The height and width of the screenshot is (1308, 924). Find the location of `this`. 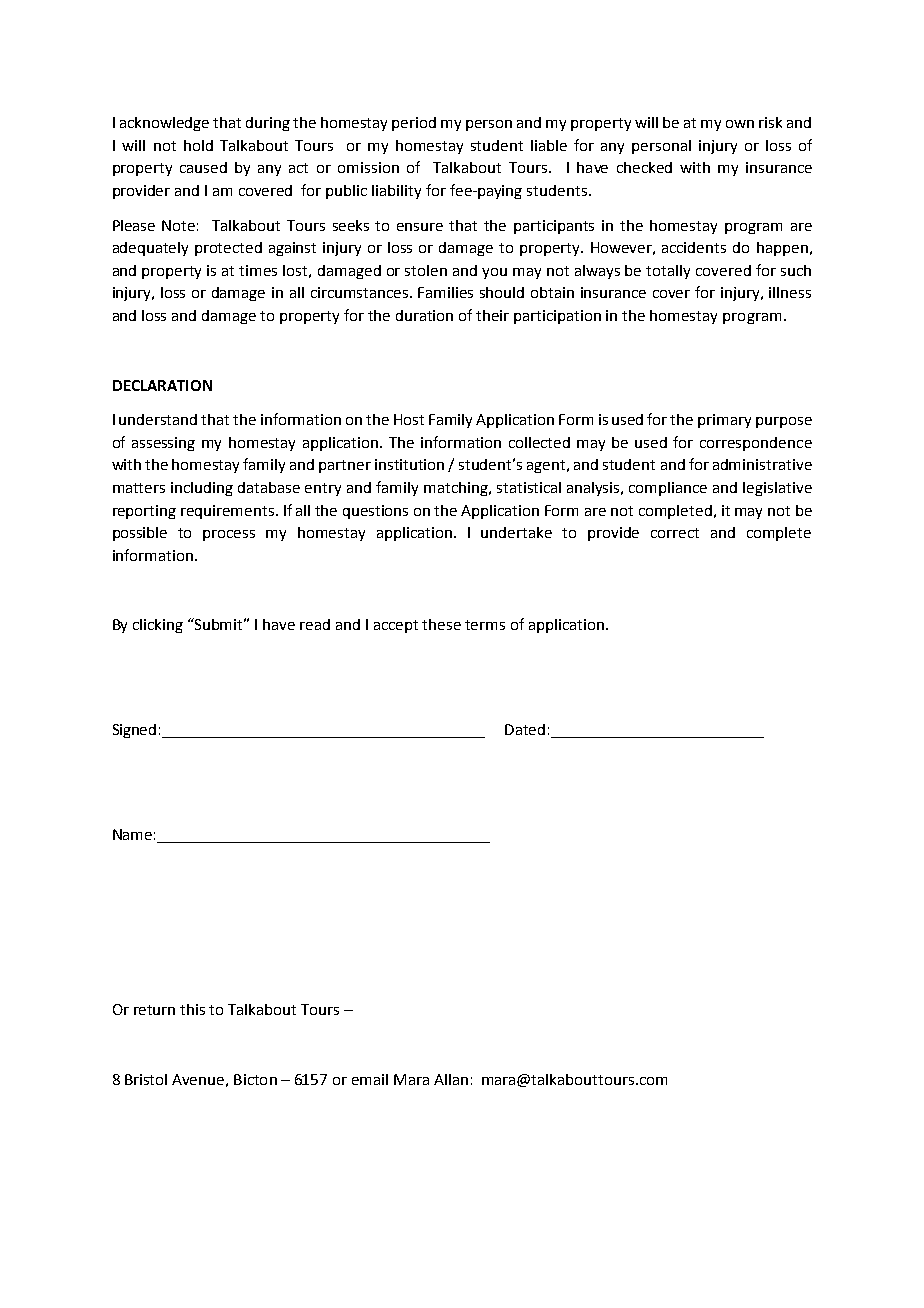

this is located at coordinates (192, 1009).
